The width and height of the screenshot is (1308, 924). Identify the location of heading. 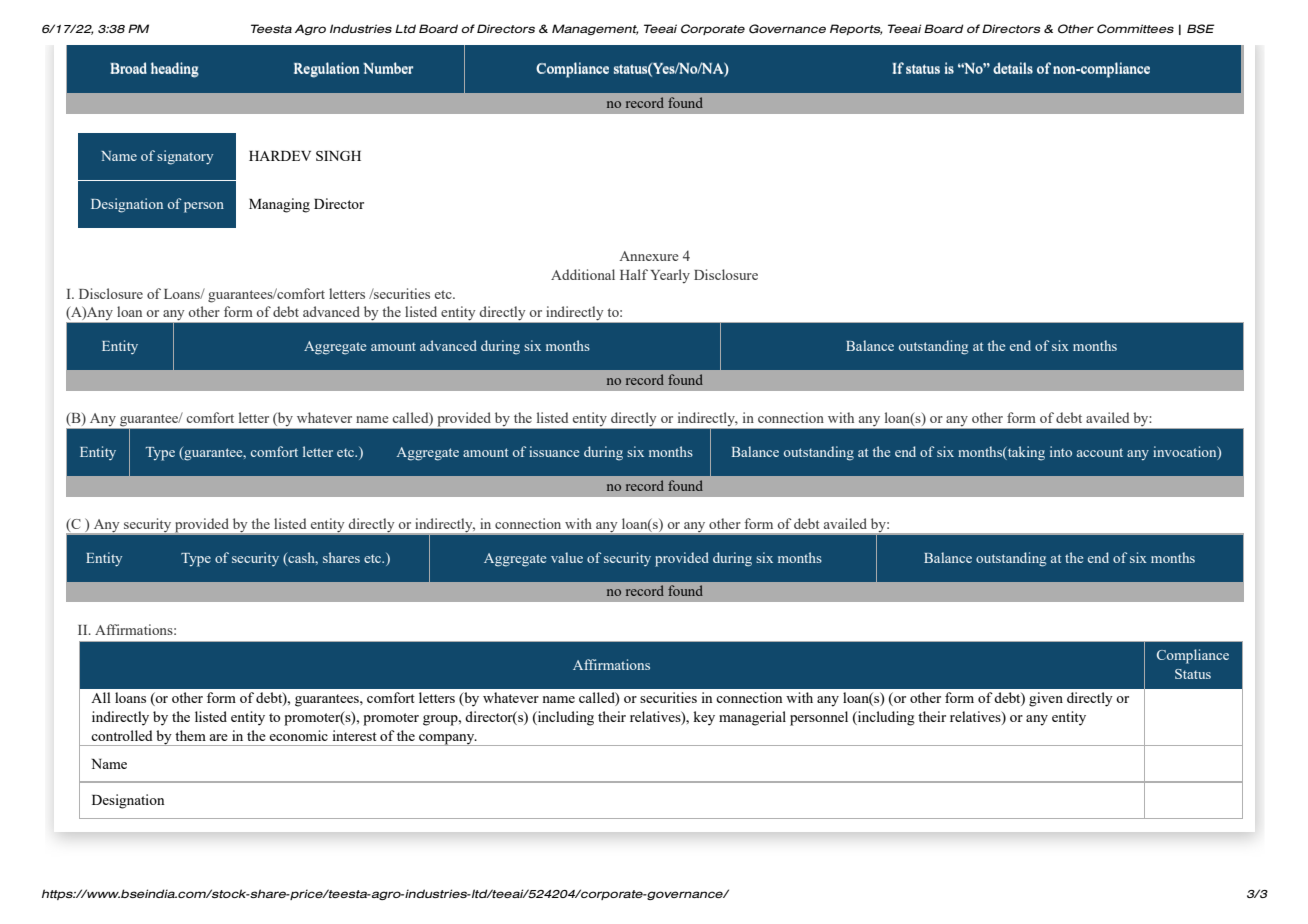
(175, 70).
